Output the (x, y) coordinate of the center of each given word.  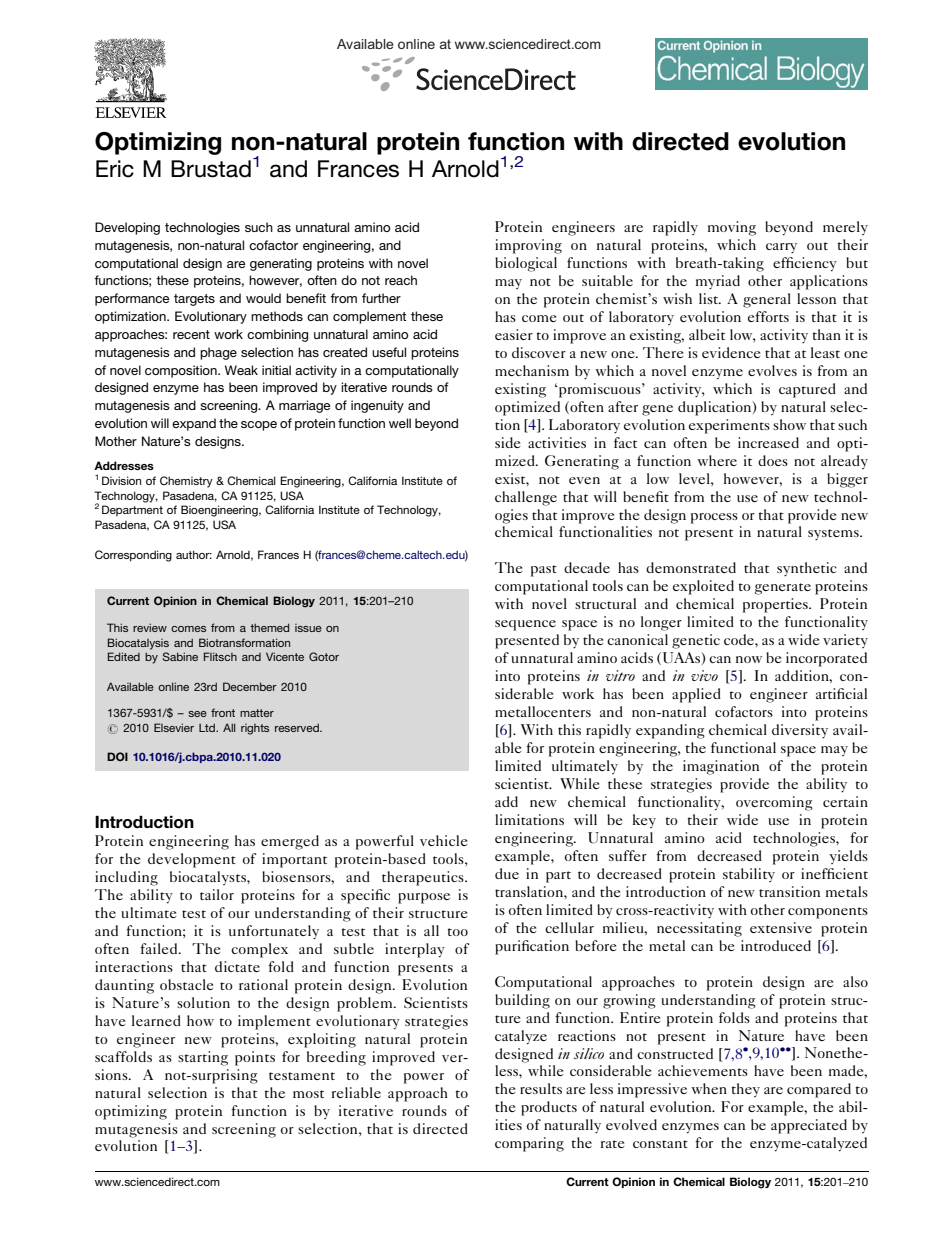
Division (121, 480)
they (746, 1090)
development (192, 860)
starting (203, 1058)
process (714, 518)
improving (528, 246)
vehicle (443, 840)
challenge (526, 498)
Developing (127, 228)
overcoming (774, 803)
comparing (529, 1144)
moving (732, 228)
